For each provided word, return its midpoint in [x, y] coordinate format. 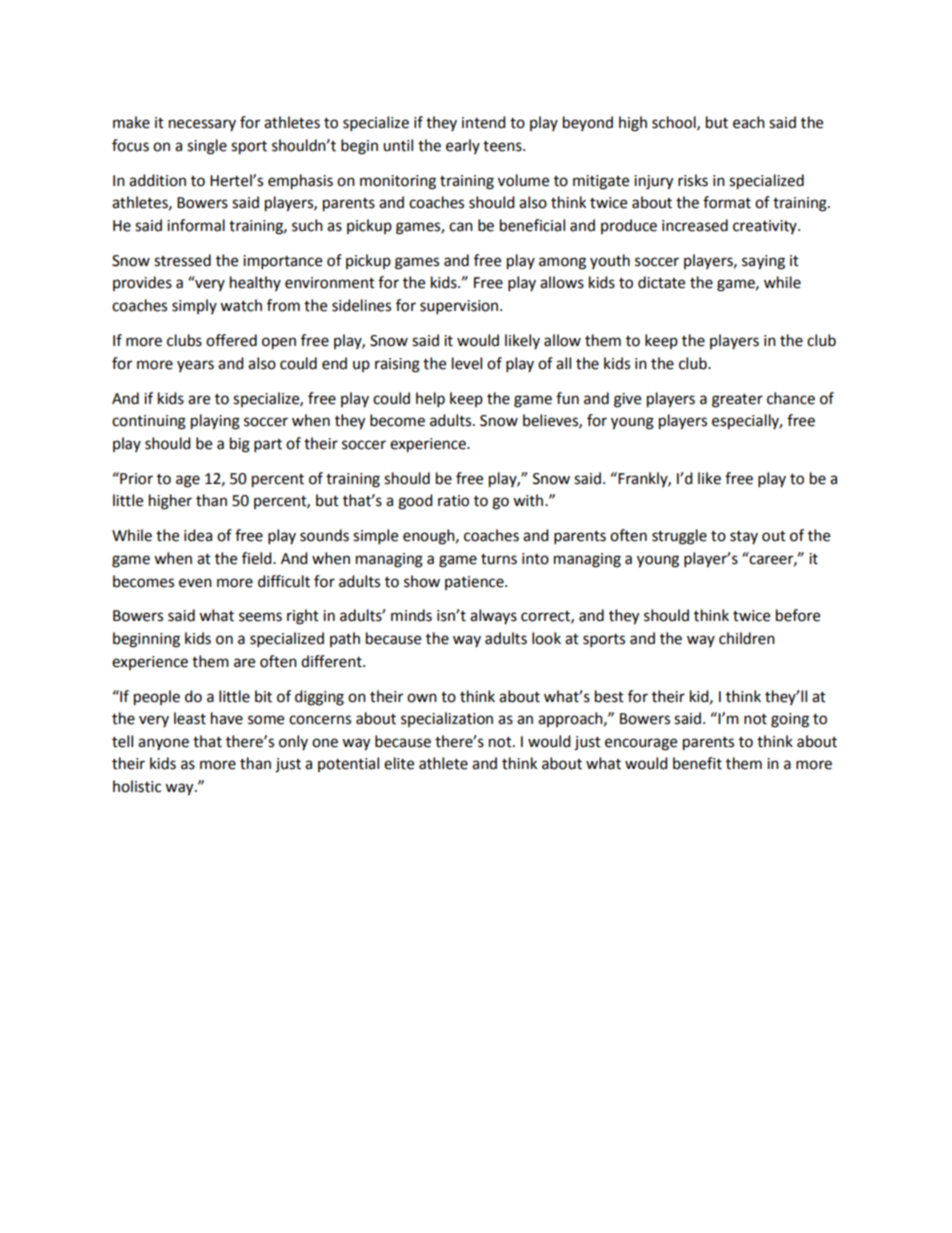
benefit [697, 763]
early [463, 146]
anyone [163, 744]
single [207, 147]
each [749, 122]
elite [399, 763]
